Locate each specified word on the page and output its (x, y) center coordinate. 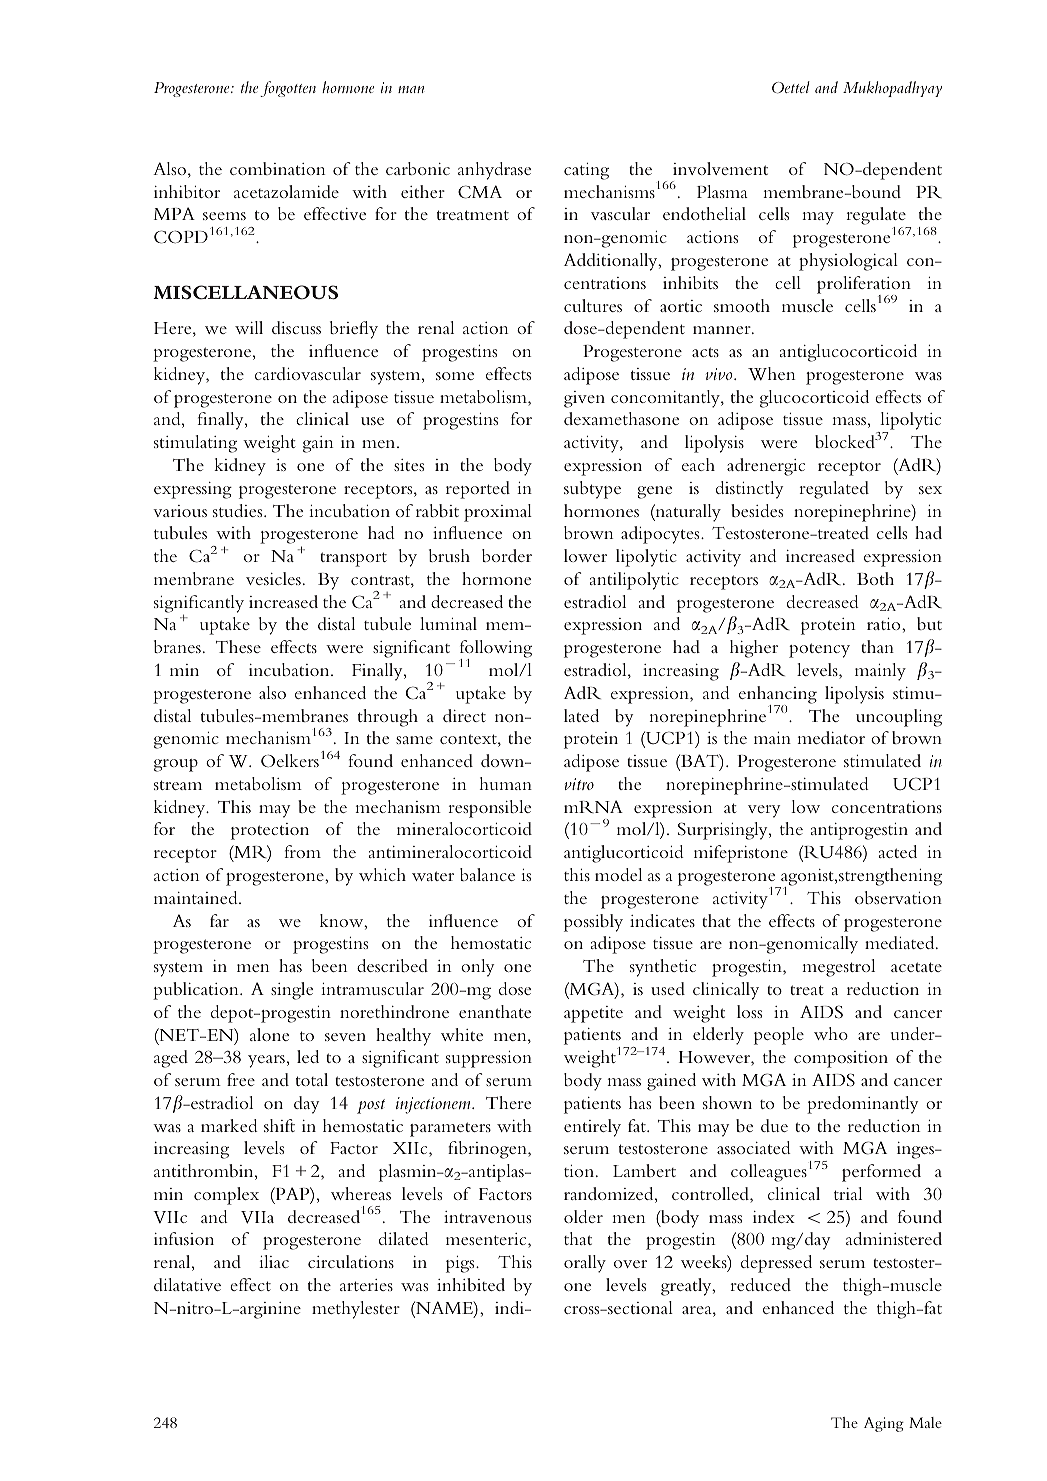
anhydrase (494, 171)
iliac (274, 1261)
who (831, 1033)
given (584, 399)
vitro (579, 784)
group (176, 765)
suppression (489, 1059)
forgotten (288, 89)
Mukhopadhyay (892, 89)
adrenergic (766, 467)
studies (239, 510)
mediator (831, 737)
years (266, 1061)
